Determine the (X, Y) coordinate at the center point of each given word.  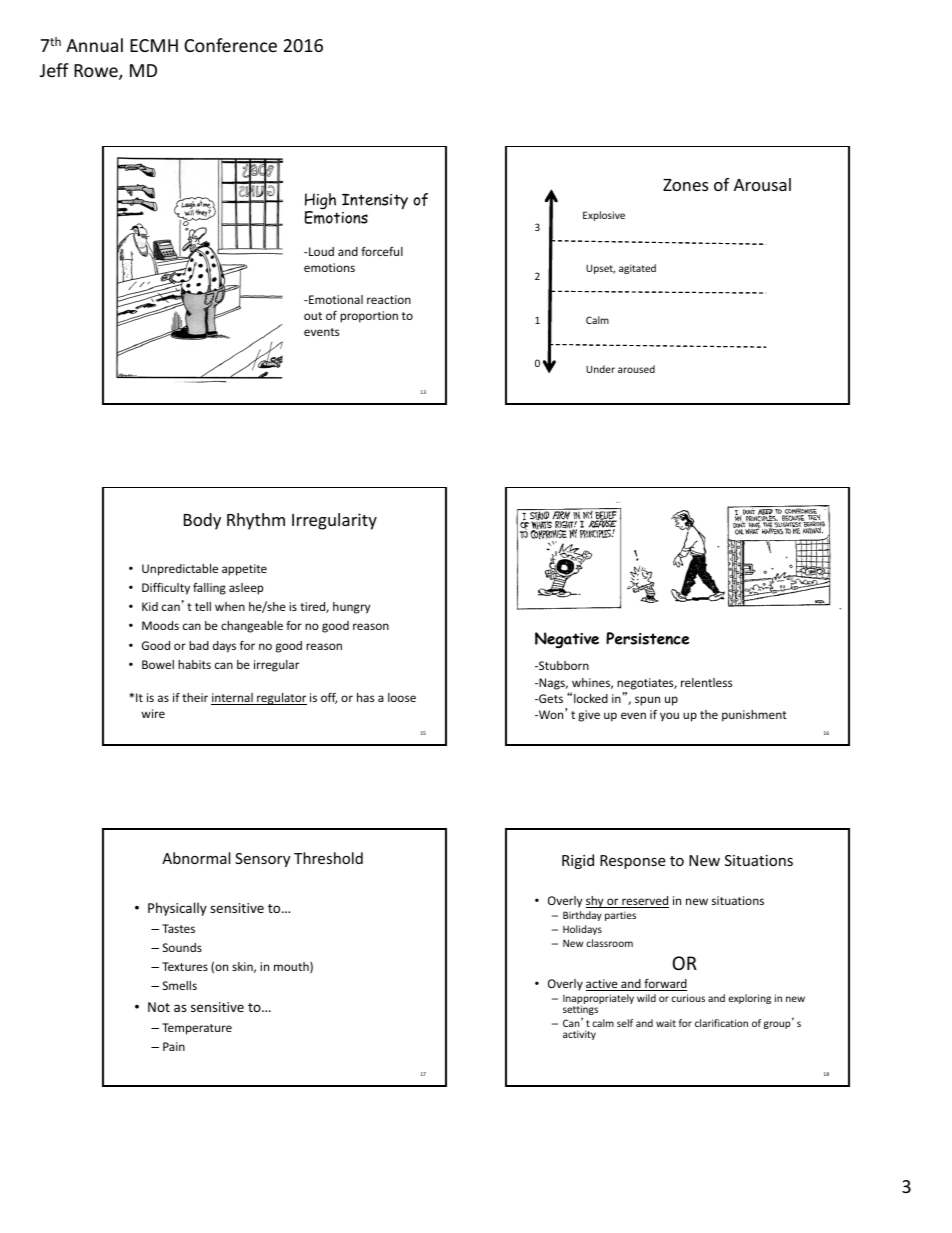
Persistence (647, 638)
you (669, 717)
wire (153, 713)
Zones (685, 185)
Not (159, 1007)
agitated (637, 269)
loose (402, 697)
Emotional (335, 299)
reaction (389, 299)
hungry (351, 608)
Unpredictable (180, 570)
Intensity (375, 202)
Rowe (97, 72)
